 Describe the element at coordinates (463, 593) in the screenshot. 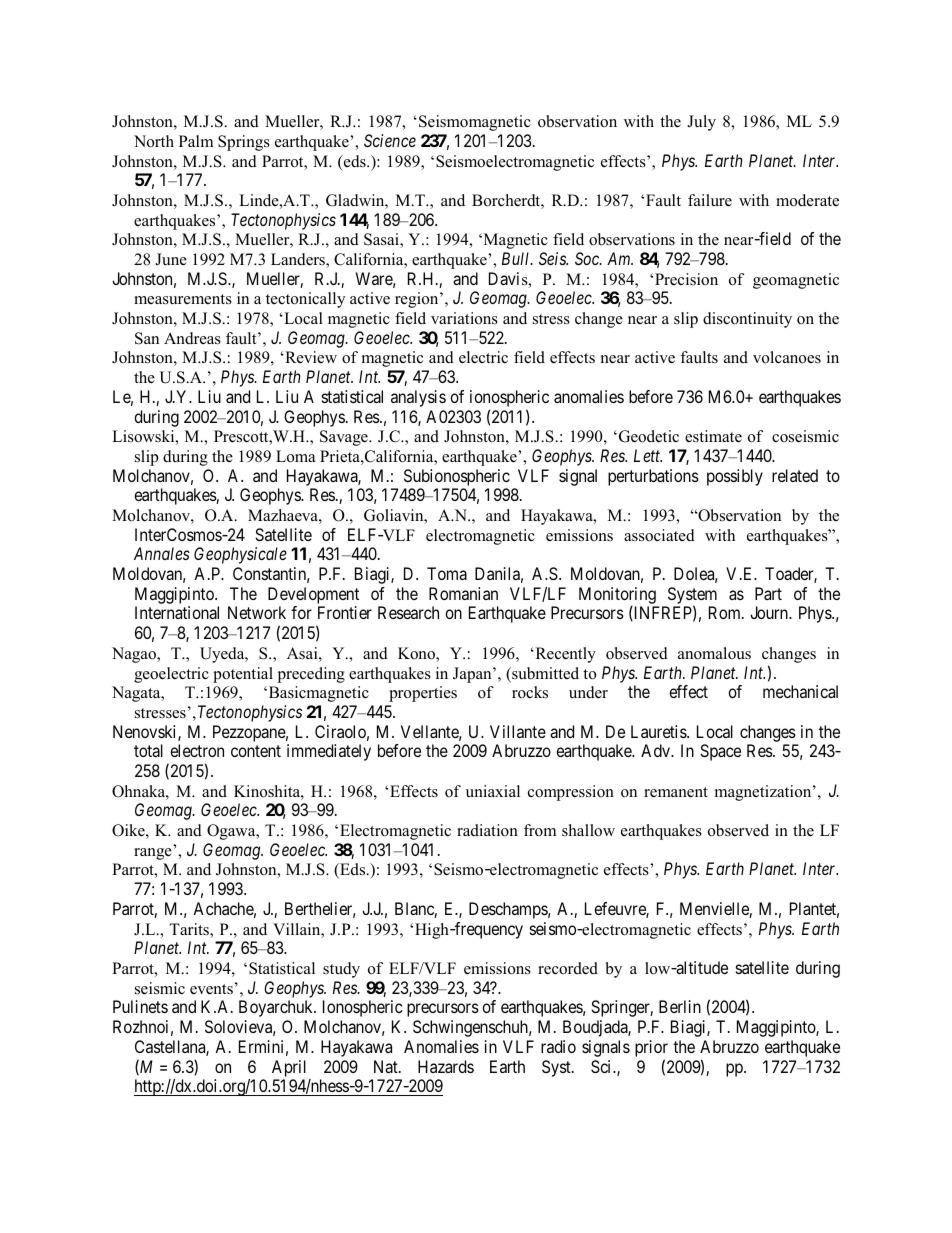

I see `Romanian` at that location.
